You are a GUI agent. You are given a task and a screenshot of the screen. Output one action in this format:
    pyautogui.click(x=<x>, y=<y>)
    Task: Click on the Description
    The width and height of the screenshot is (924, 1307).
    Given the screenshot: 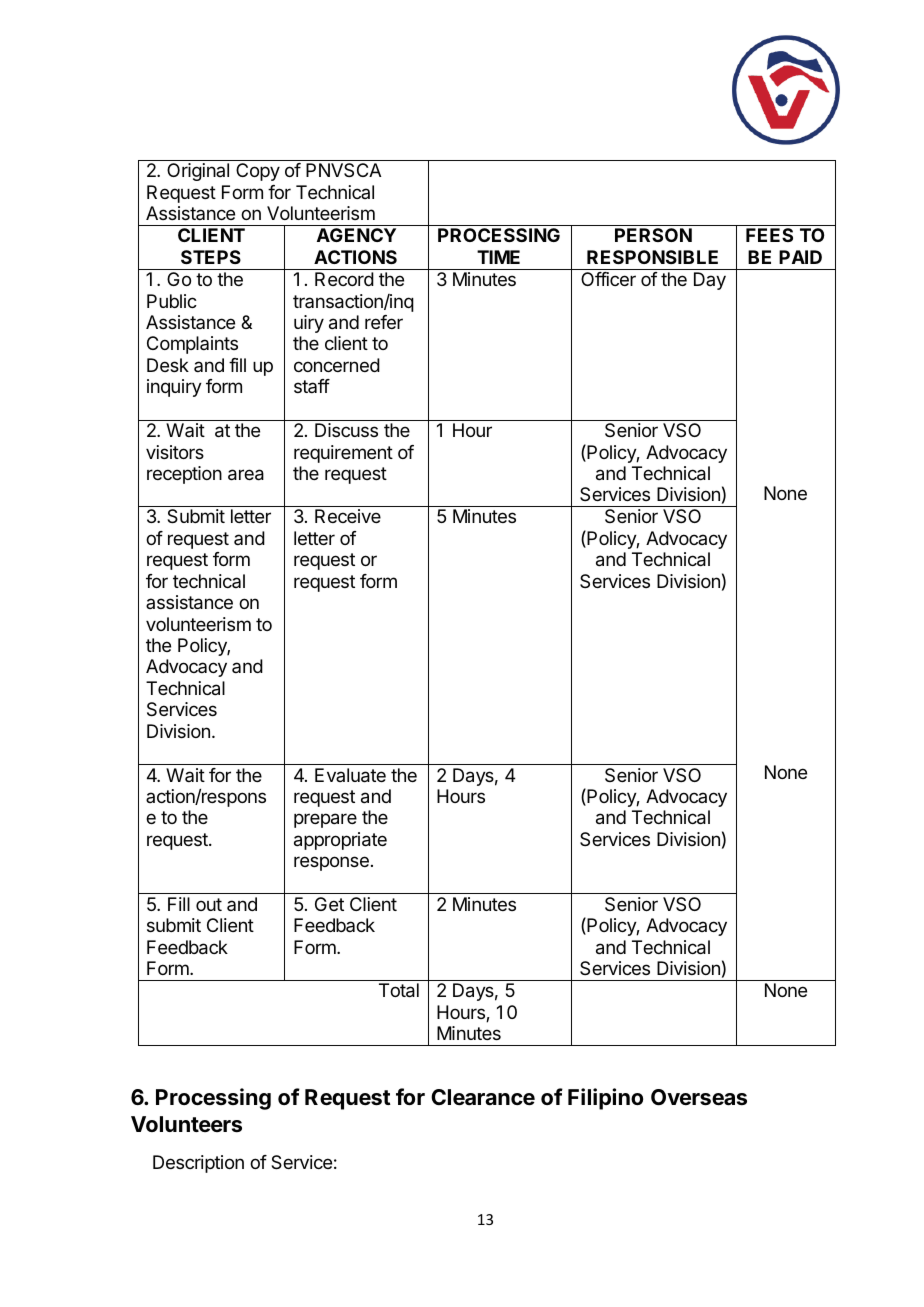 What is the action you would take?
    pyautogui.click(x=198, y=1164)
